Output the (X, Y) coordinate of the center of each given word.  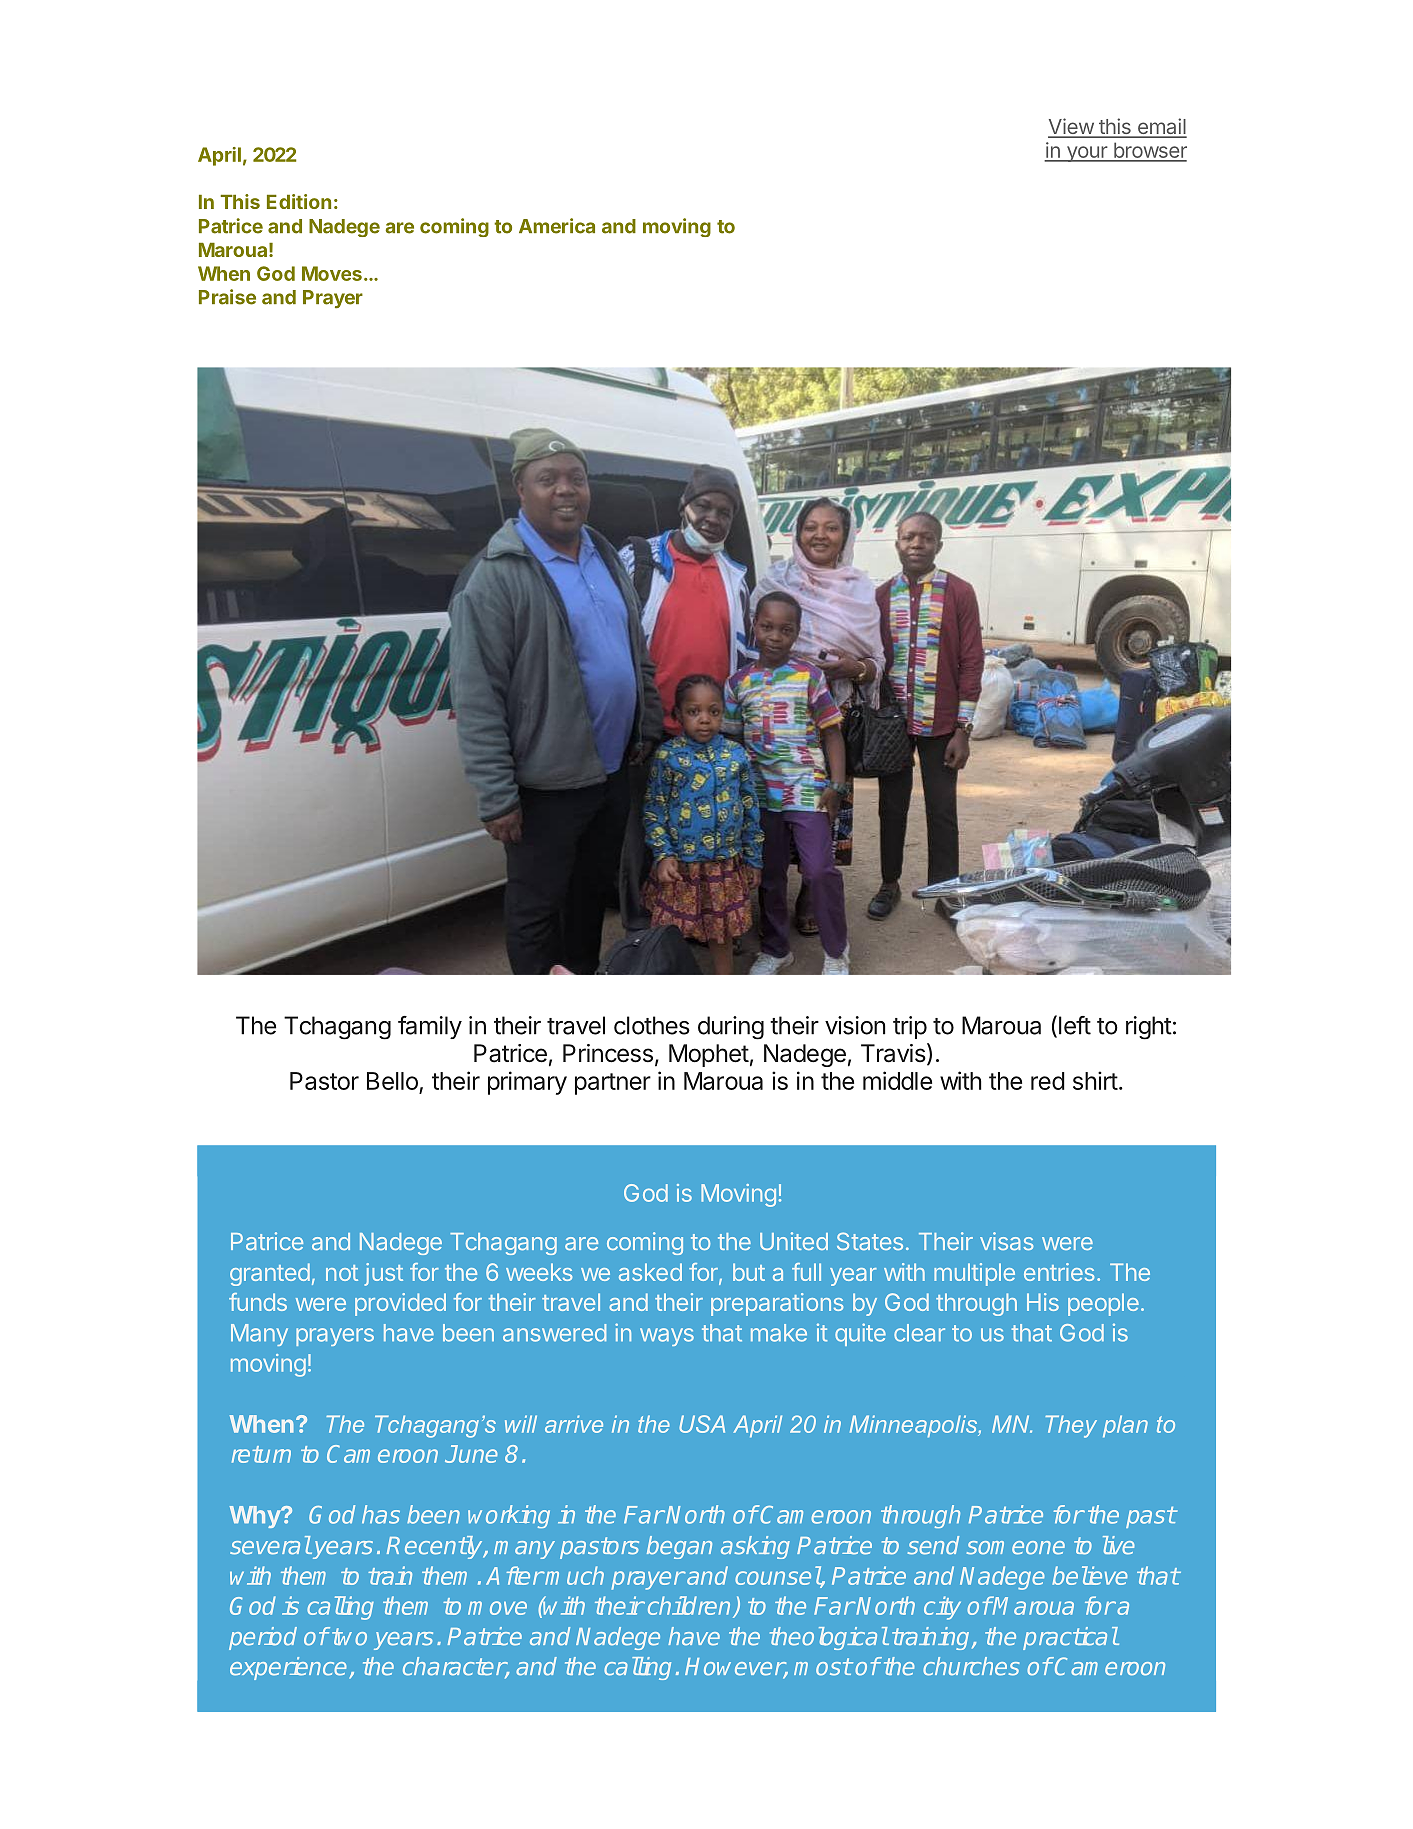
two (349, 1637)
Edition (299, 201)
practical (1070, 1638)
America (557, 226)
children (691, 1607)
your (1086, 154)
